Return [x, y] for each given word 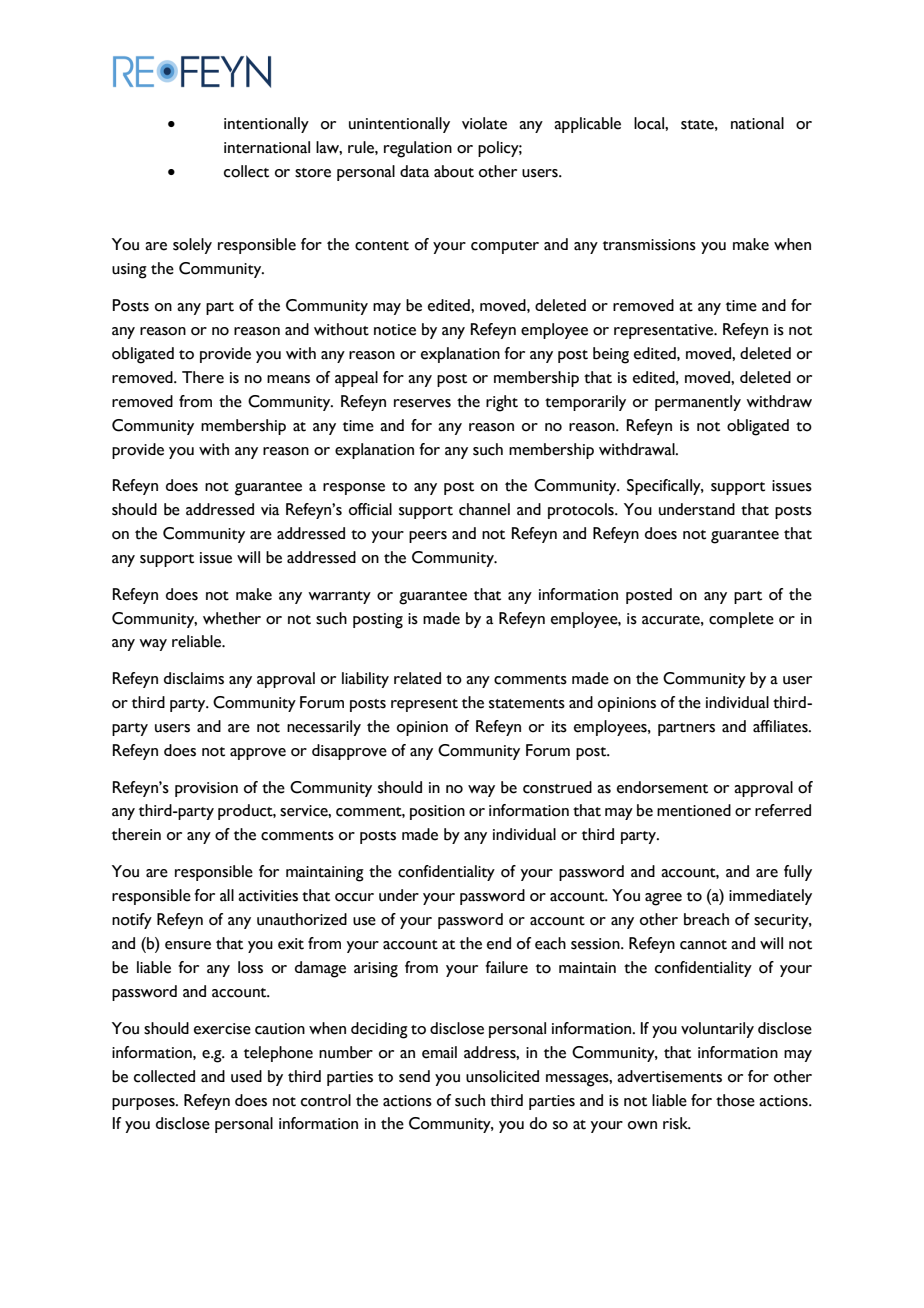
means [288, 379]
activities [268, 896]
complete [741, 620]
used [246, 1076]
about [454, 171]
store [313, 173]
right [502, 403]
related [417, 678]
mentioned [694, 810]
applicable [587, 125]
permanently [698, 403]
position [437, 812]
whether [232, 618]
